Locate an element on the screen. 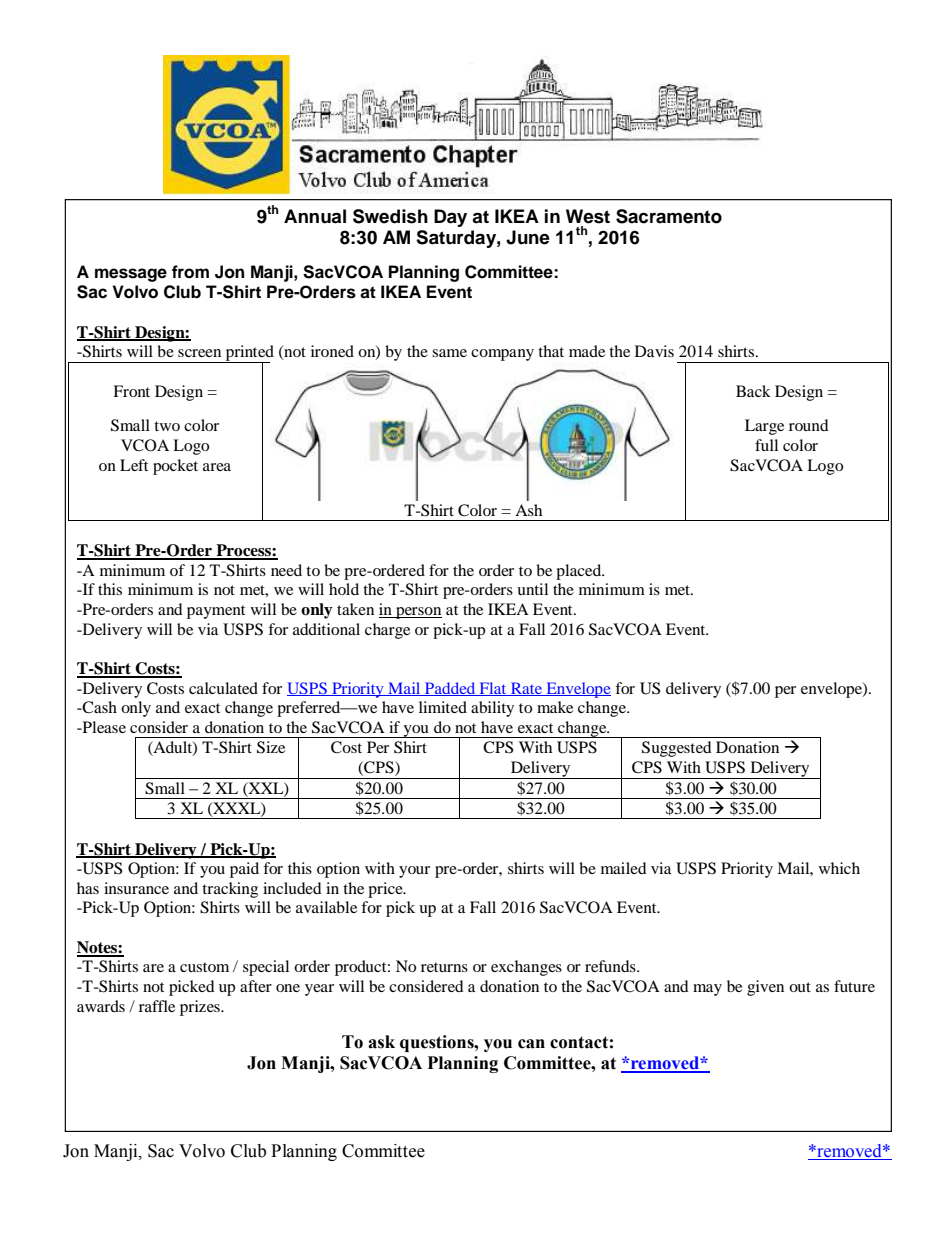  June is located at coordinates (528, 237).
